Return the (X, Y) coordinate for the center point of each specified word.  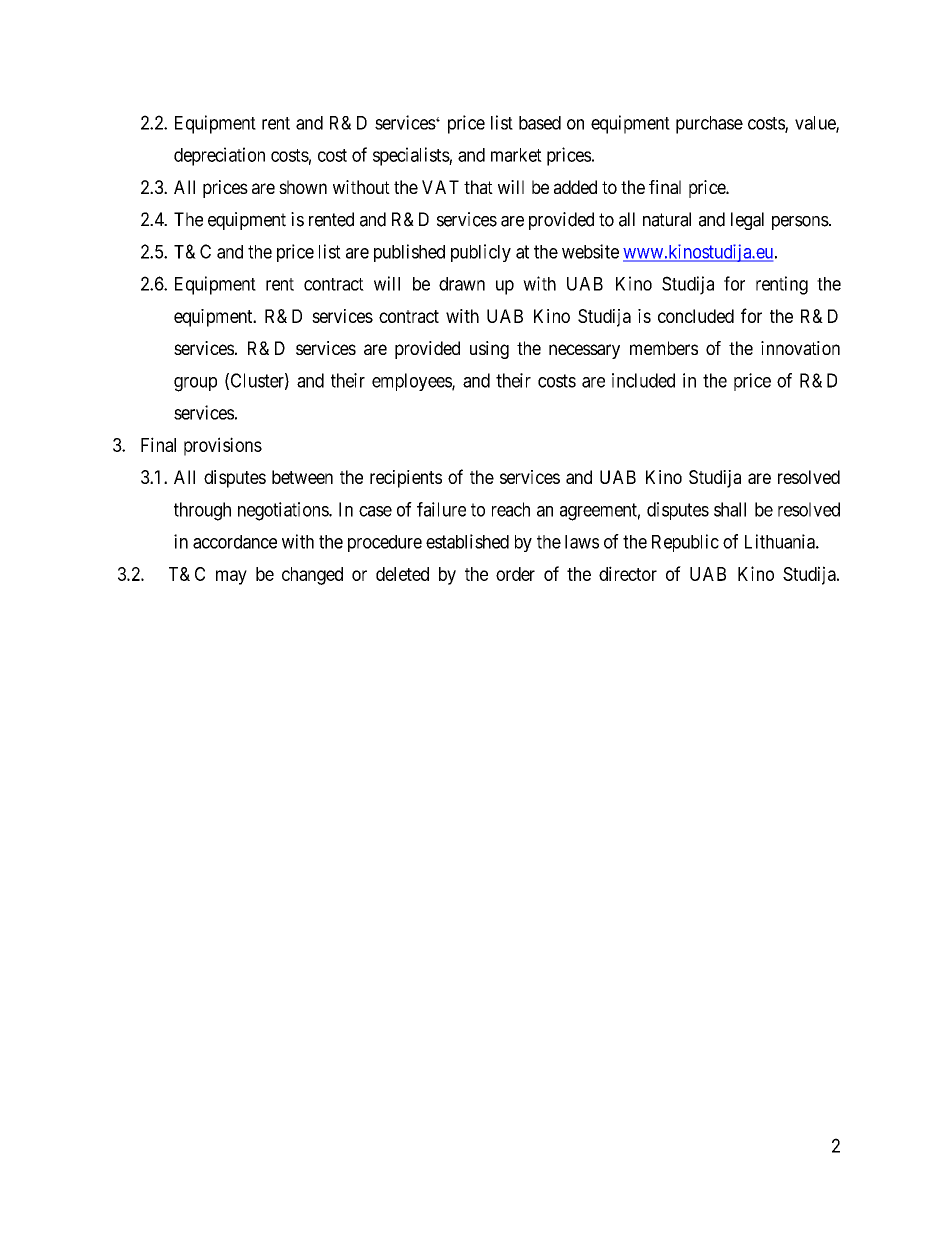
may (231, 577)
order (515, 574)
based (540, 123)
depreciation (219, 156)
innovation (800, 348)
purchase (709, 125)
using (489, 350)
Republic (685, 543)
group (195, 384)
